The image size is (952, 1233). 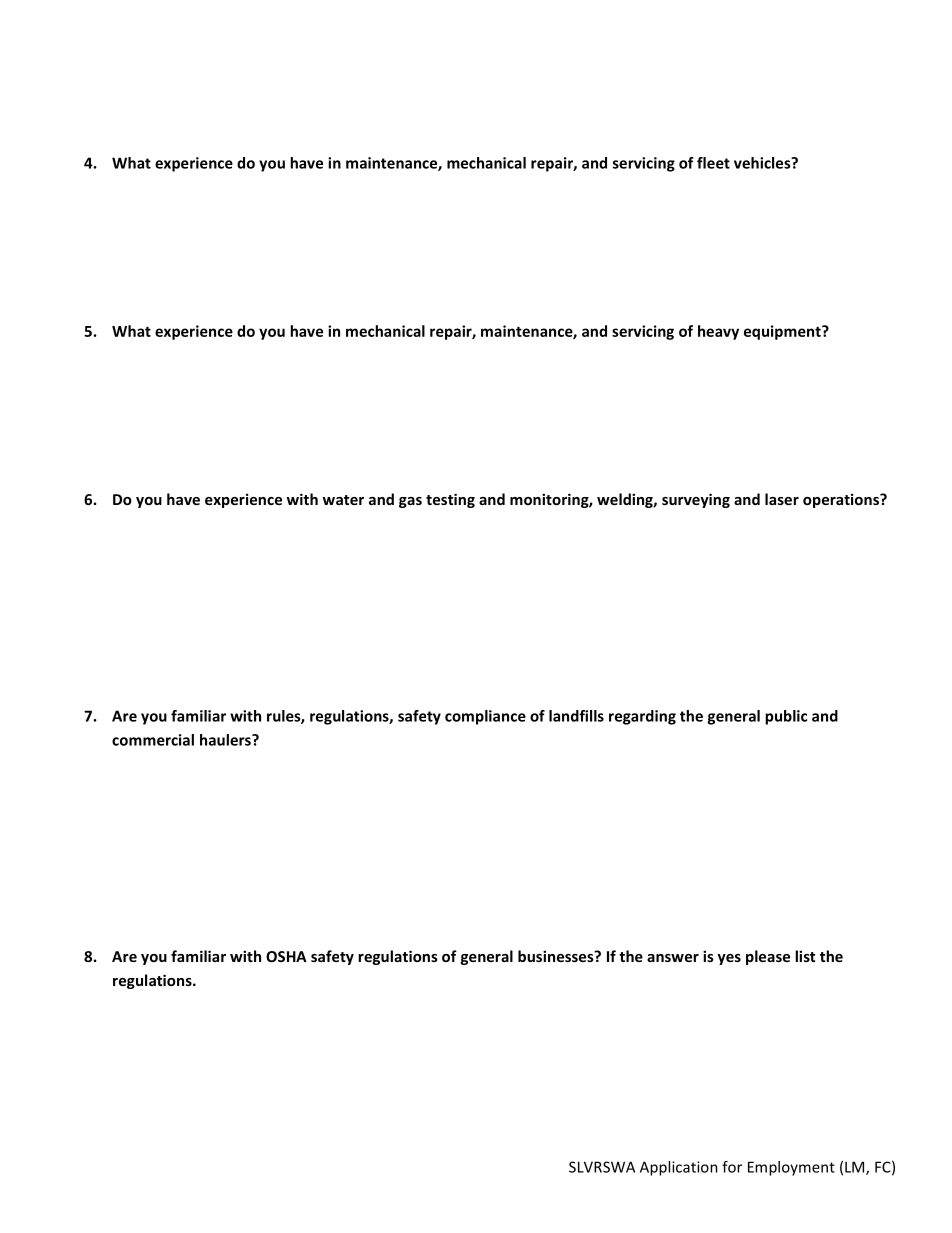 What do you see at coordinates (153, 740) in the screenshot?
I see `commercial` at bounding box center [153, 740].
